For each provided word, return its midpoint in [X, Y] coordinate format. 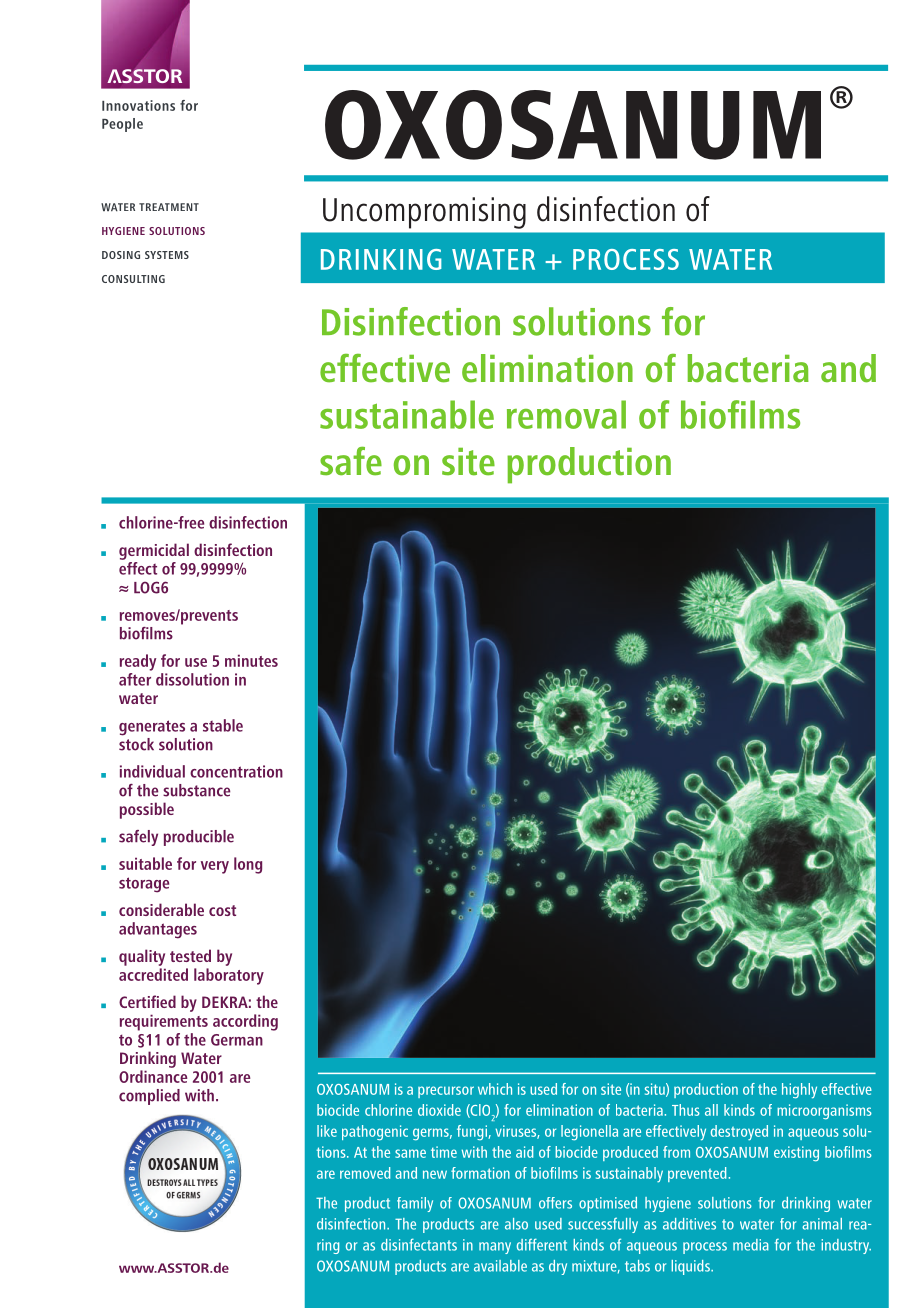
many [495, 1248]
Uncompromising [424, 213]
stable [223, 725]
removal [566, 414]
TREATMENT [169, 207]
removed [365, 1173]
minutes [251, 660]
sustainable [407, 414]
